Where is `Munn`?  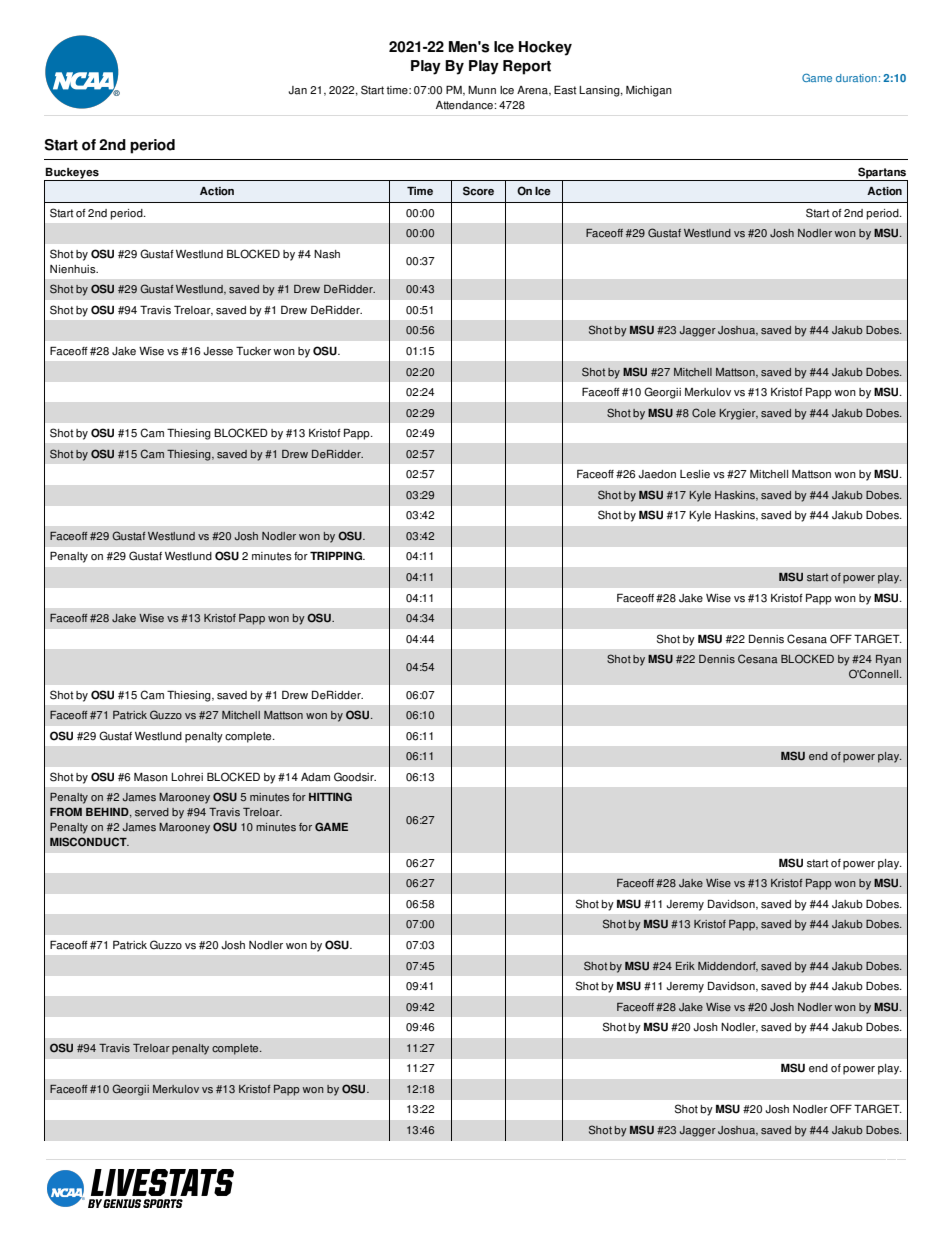 Munn is located at coordinates (482, 90).
